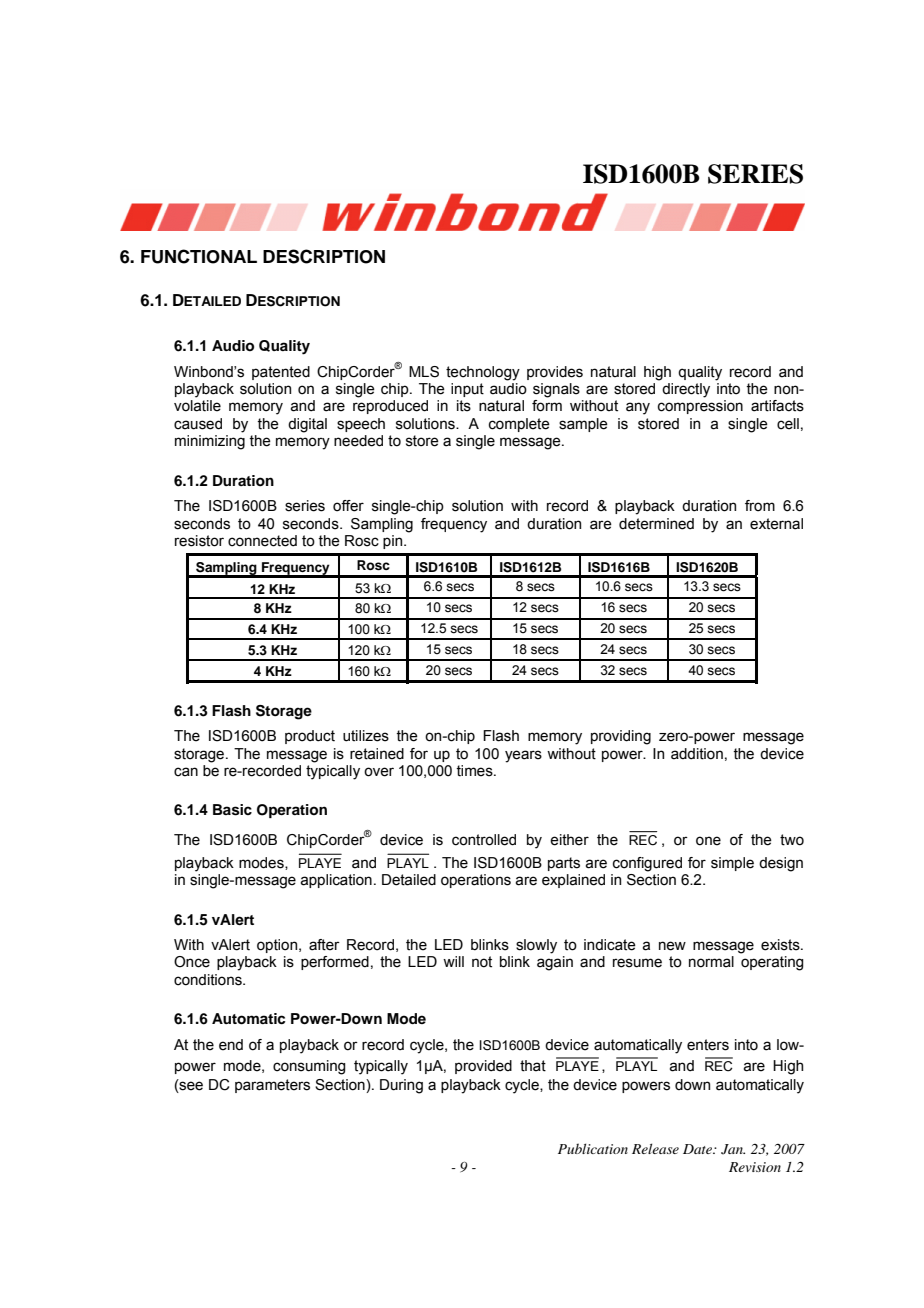 Image resolution: width=924 pixels, height=1308 pixels. Describe the element at coordinates (686, 390) in the document. I see `directly` at that location.
